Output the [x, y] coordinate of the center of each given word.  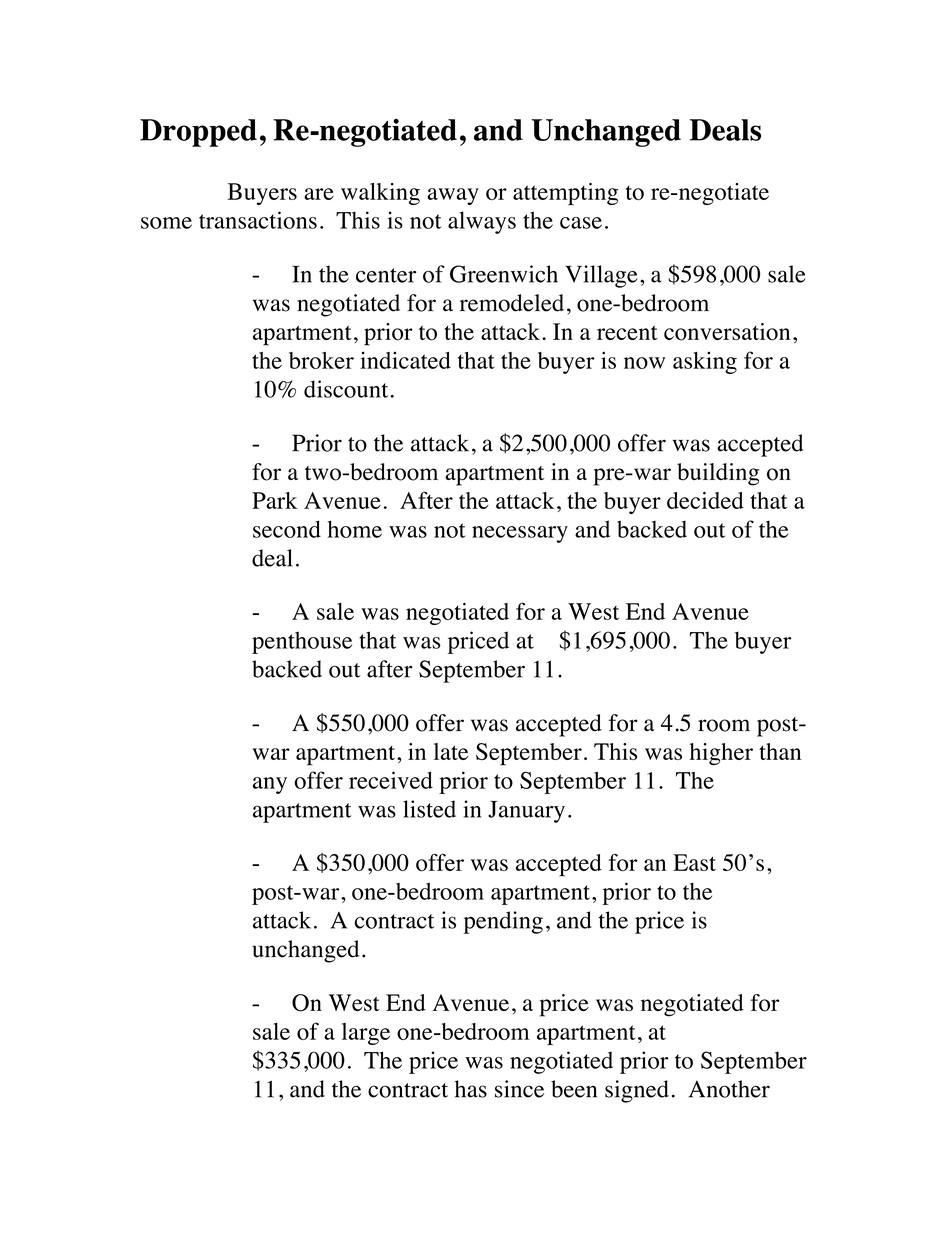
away [453, 196]
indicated [405, 360]
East [694, 862]
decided [705, 500]
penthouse [302, 642]
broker [321, 360]
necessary [520, 534]
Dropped [198, 133]
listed [429, 809]
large [366, 1034]
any [270, 785]
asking [705, 363]
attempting [565, 194]
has [471, 1089]
